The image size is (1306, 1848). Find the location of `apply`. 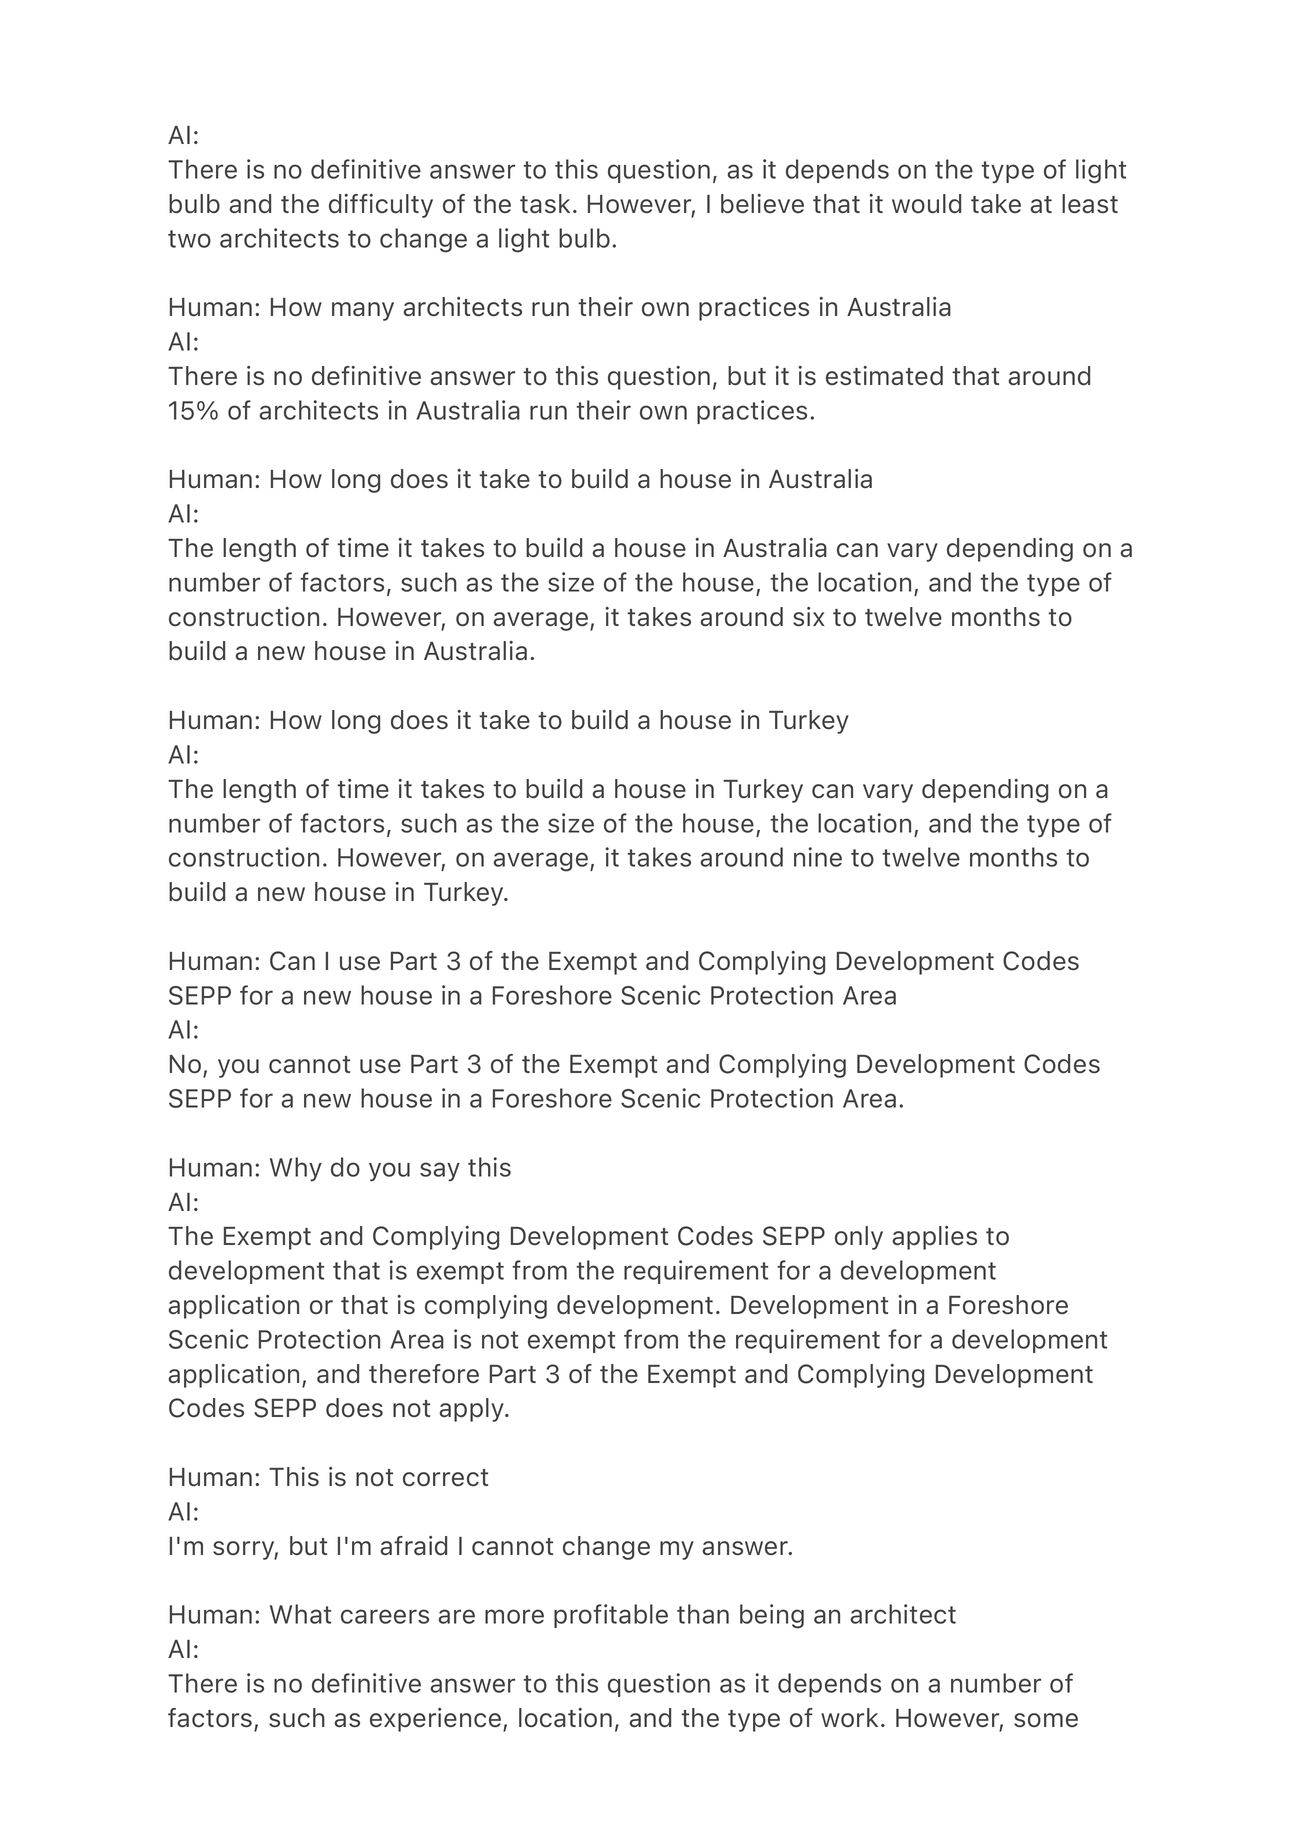

apply is located at coordinates (473, 1410).
